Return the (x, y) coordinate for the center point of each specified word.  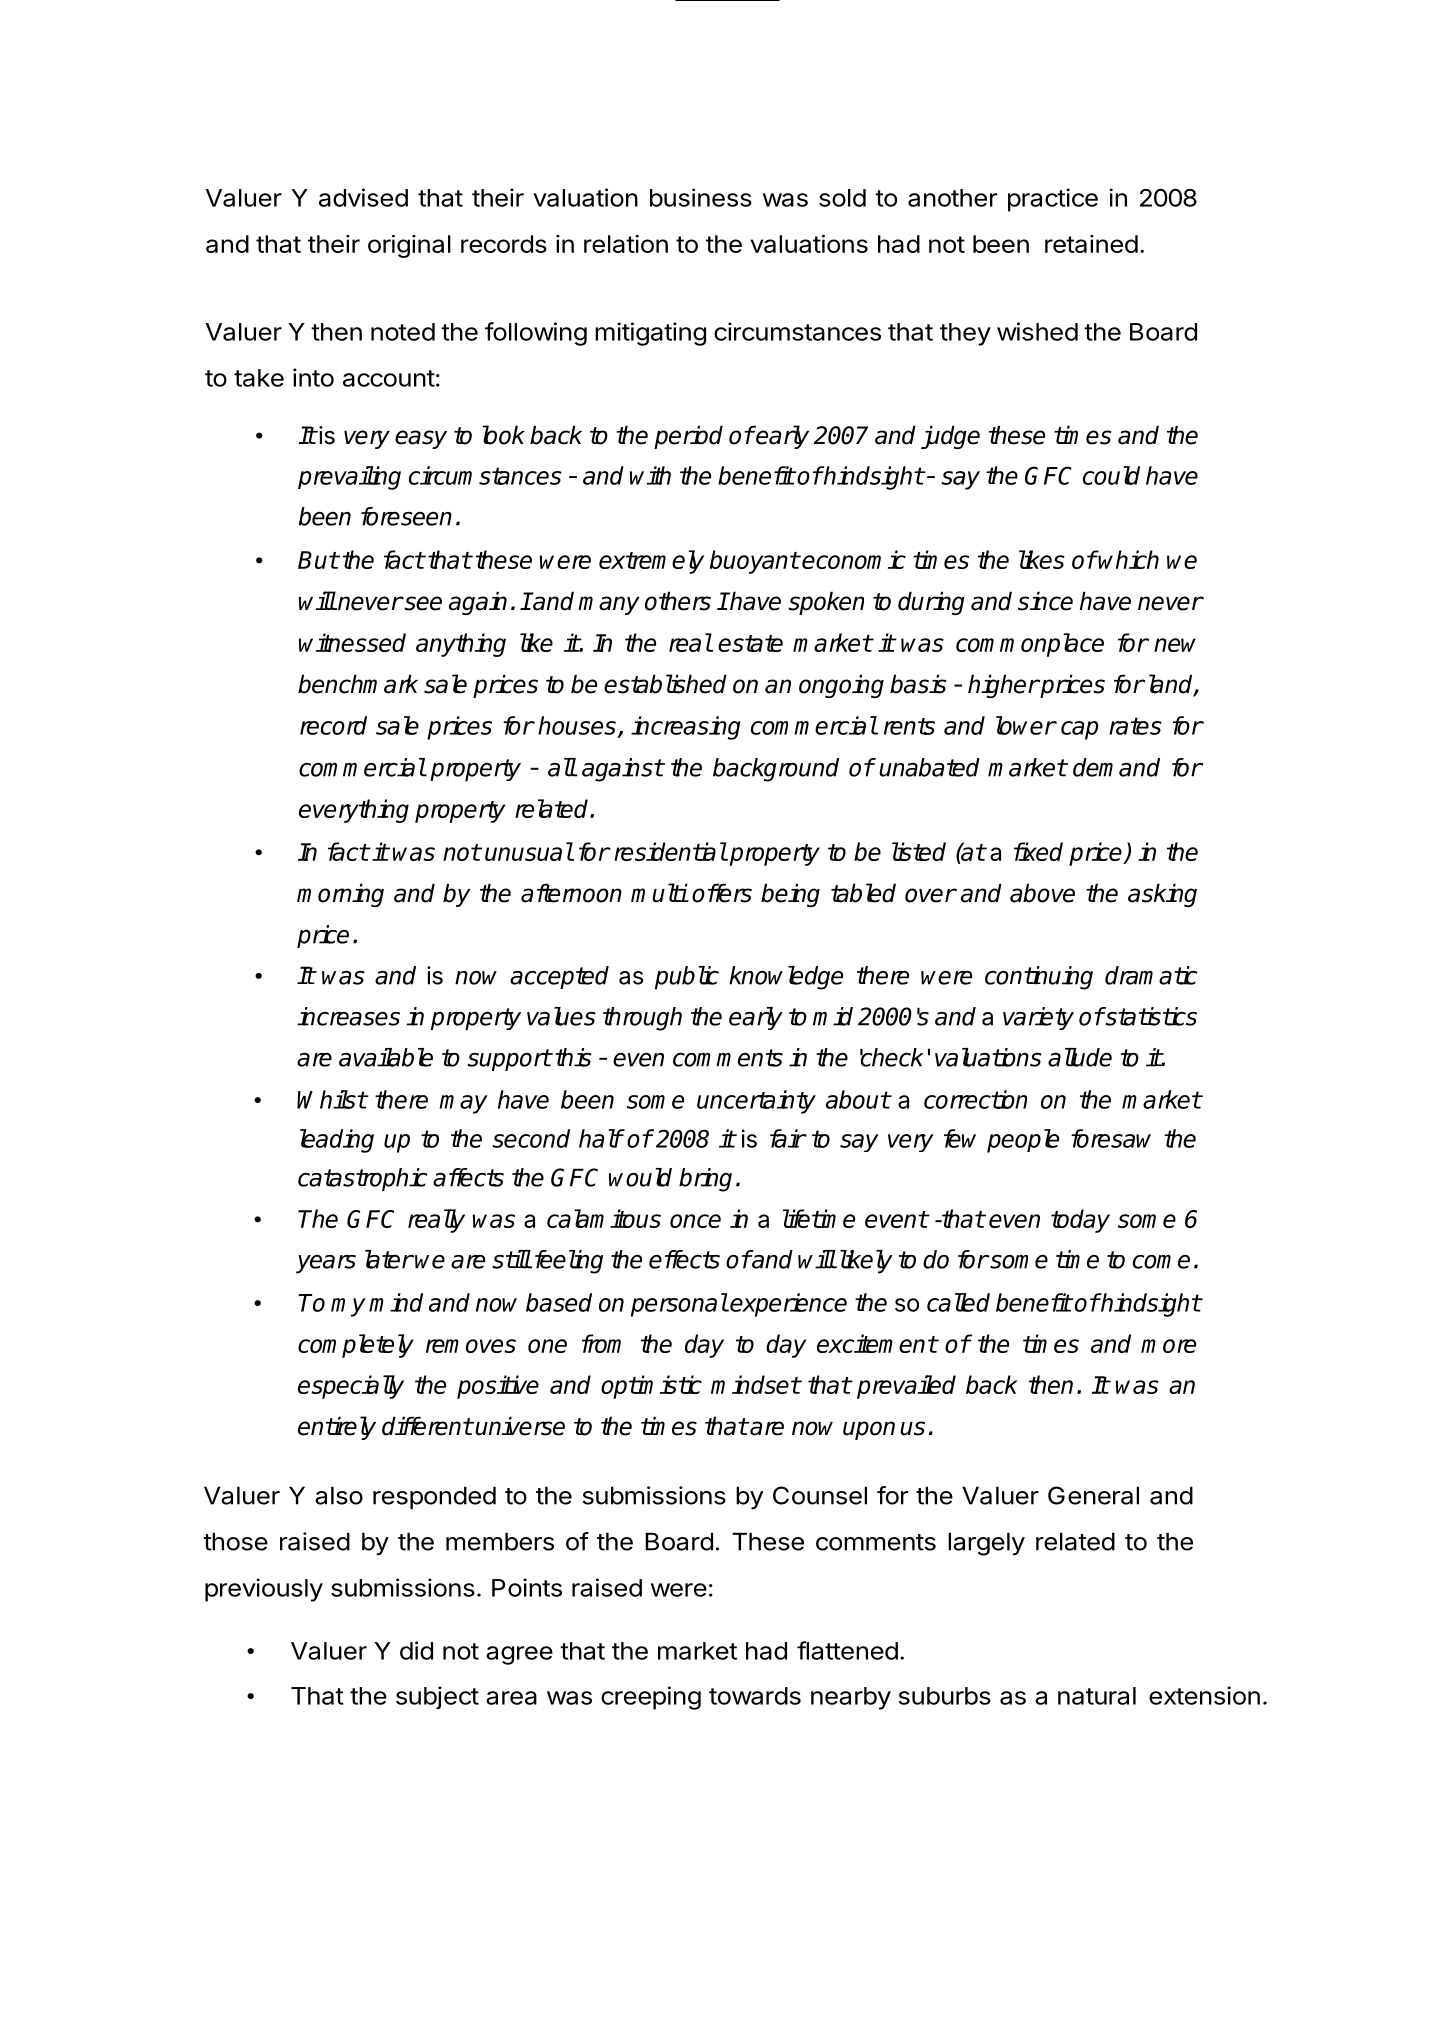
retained (1091, 244)
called (958, 1302)
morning (340, 895)
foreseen (406, 516)
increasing (686, 728)
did (416, 1650)
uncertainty (756, 1102)
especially (351, 1387)
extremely (651, 562)
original (409, 246)
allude (1080, 1057)
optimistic (651, 1387)
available (386, 1057)
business (701, 197)
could (1111, 475)
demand (1116, 767)
